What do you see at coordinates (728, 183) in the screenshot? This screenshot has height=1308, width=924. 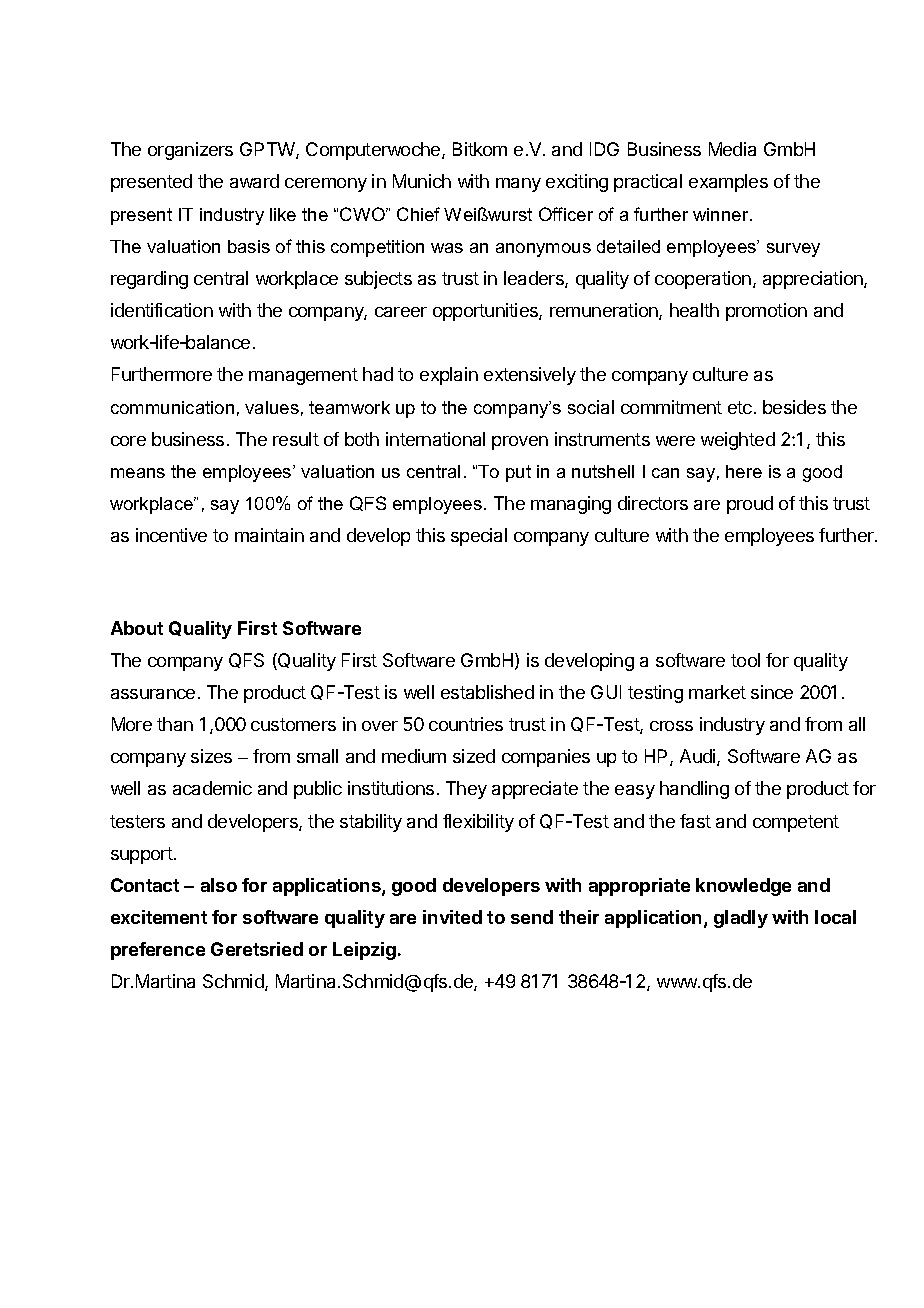 I see `examples` at bounding box center [728, 183].
